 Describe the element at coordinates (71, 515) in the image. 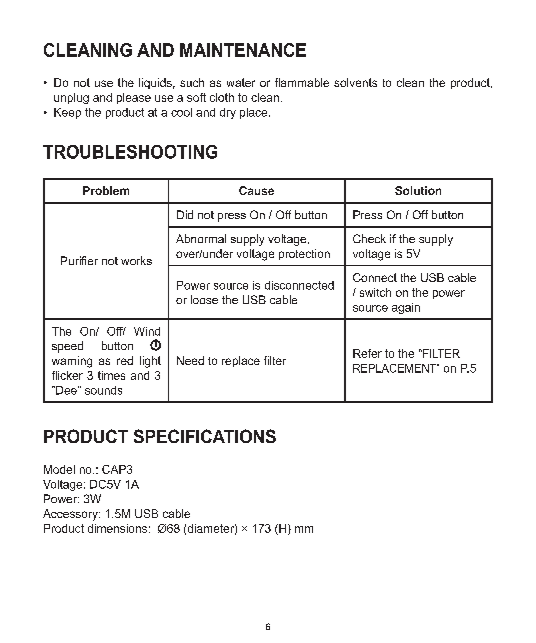

I see `Accessory` at that location.
